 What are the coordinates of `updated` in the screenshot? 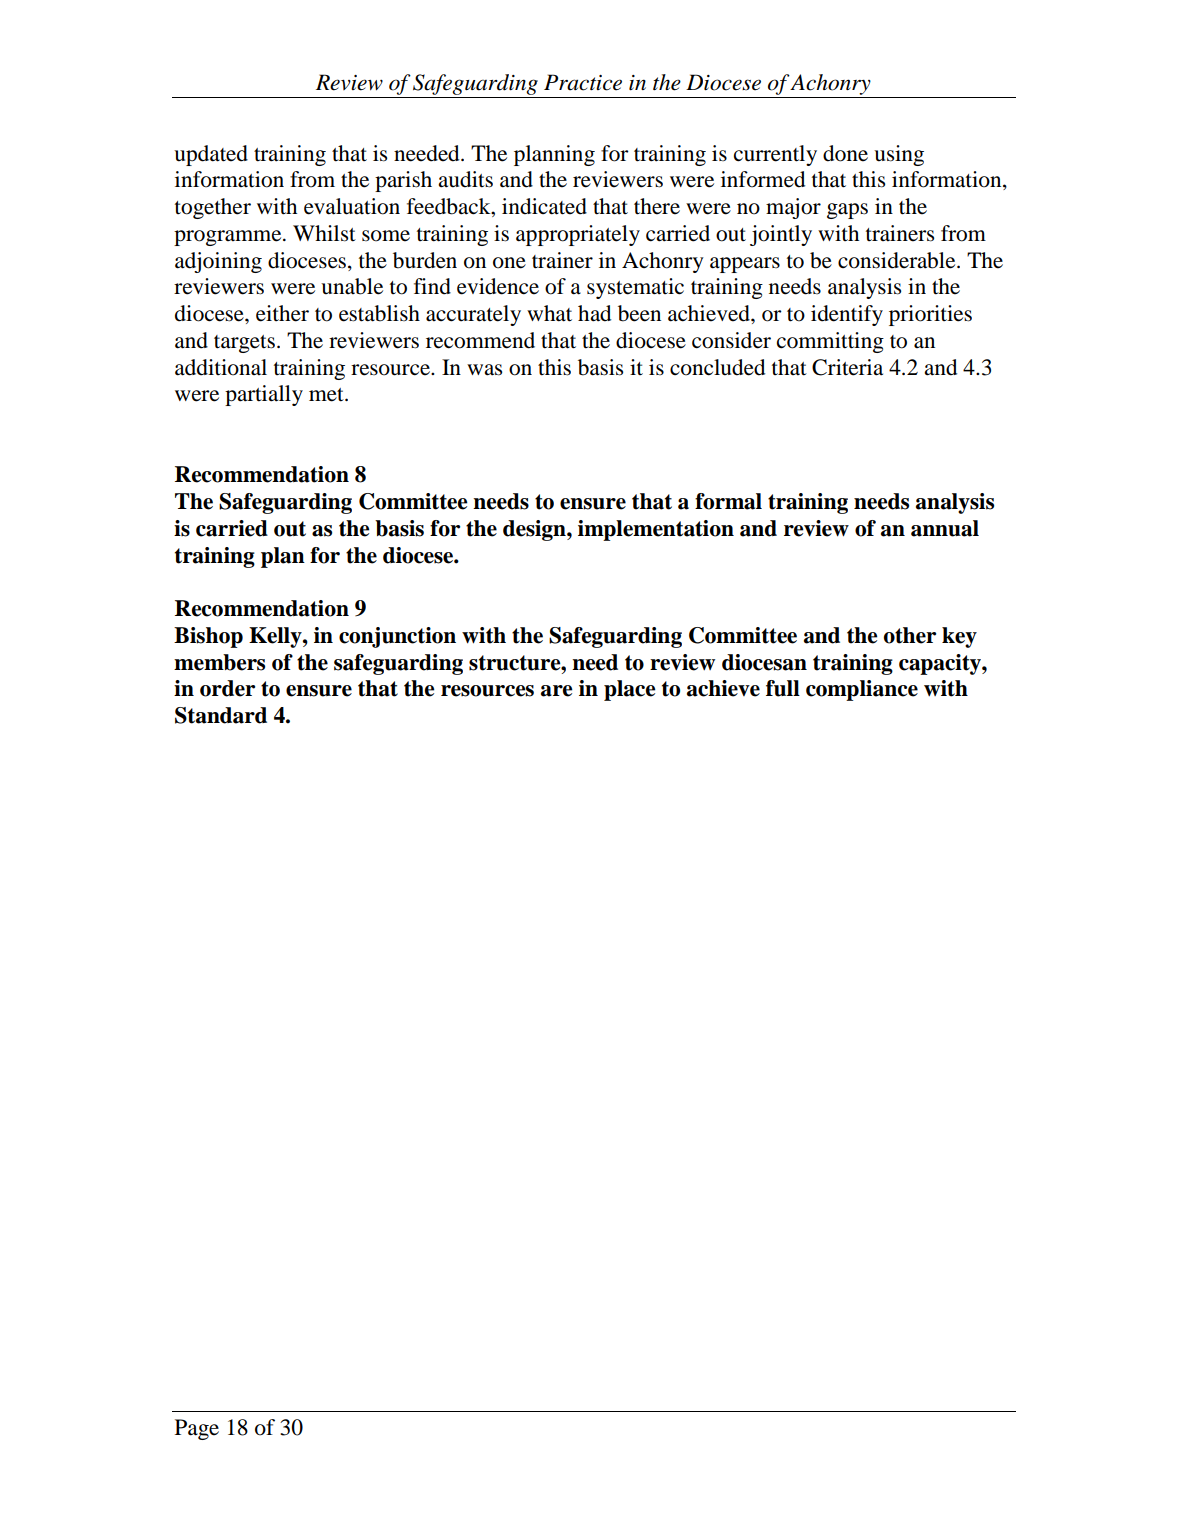 It's located at (211, 155).
